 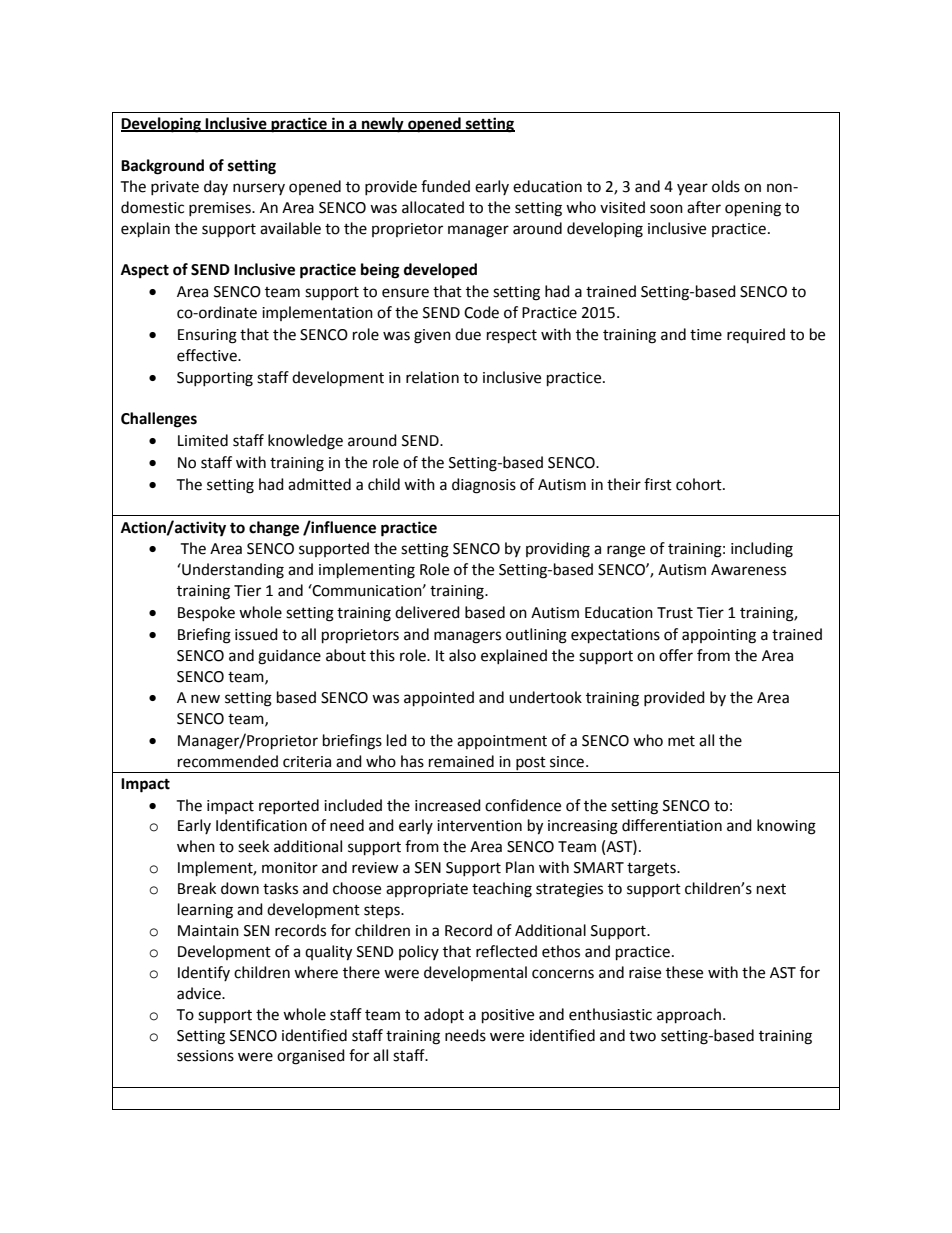 I want to click on time, so click(x=706, y=335).
